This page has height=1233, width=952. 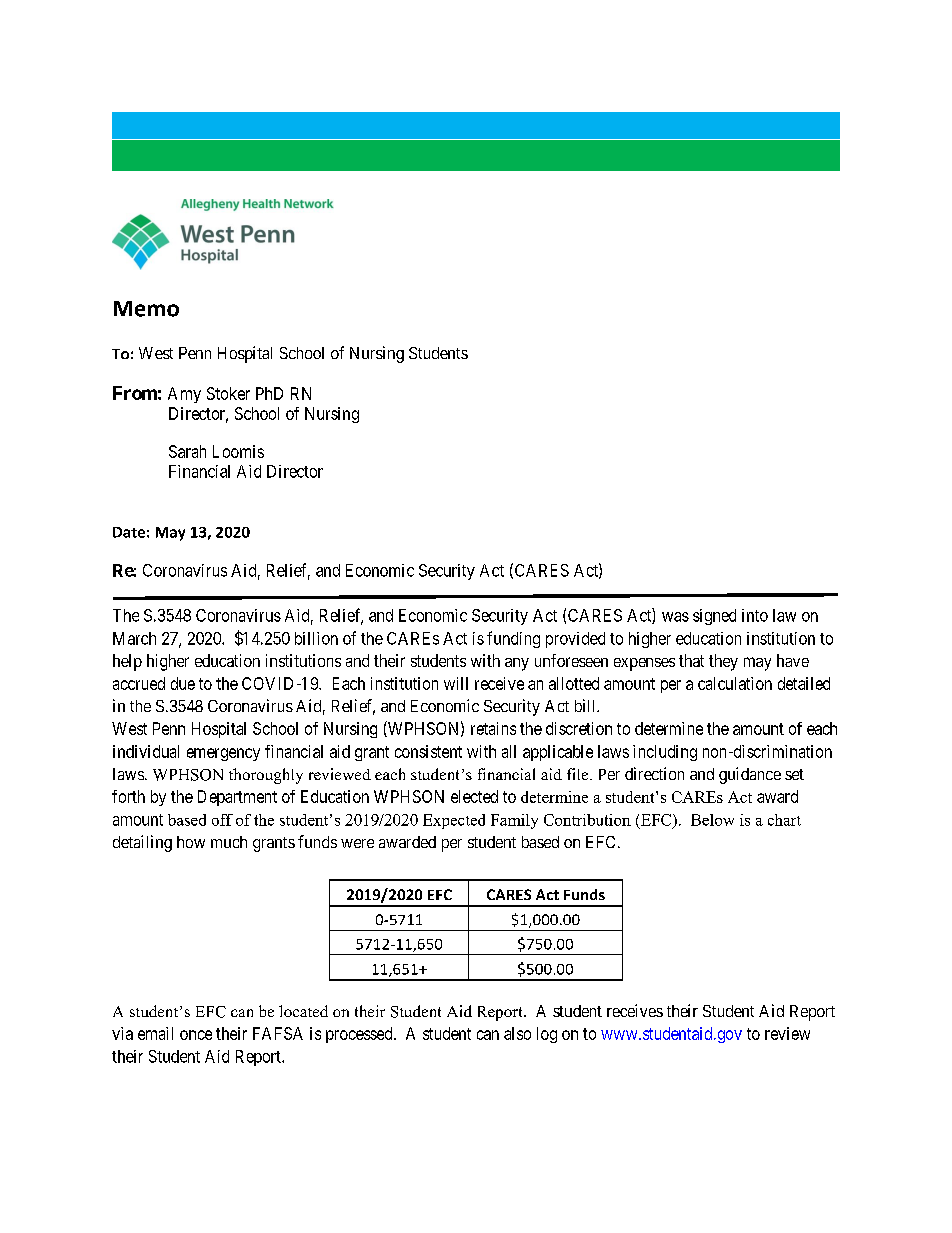 I want to click on Stoker, so click(x=228, y=393).
